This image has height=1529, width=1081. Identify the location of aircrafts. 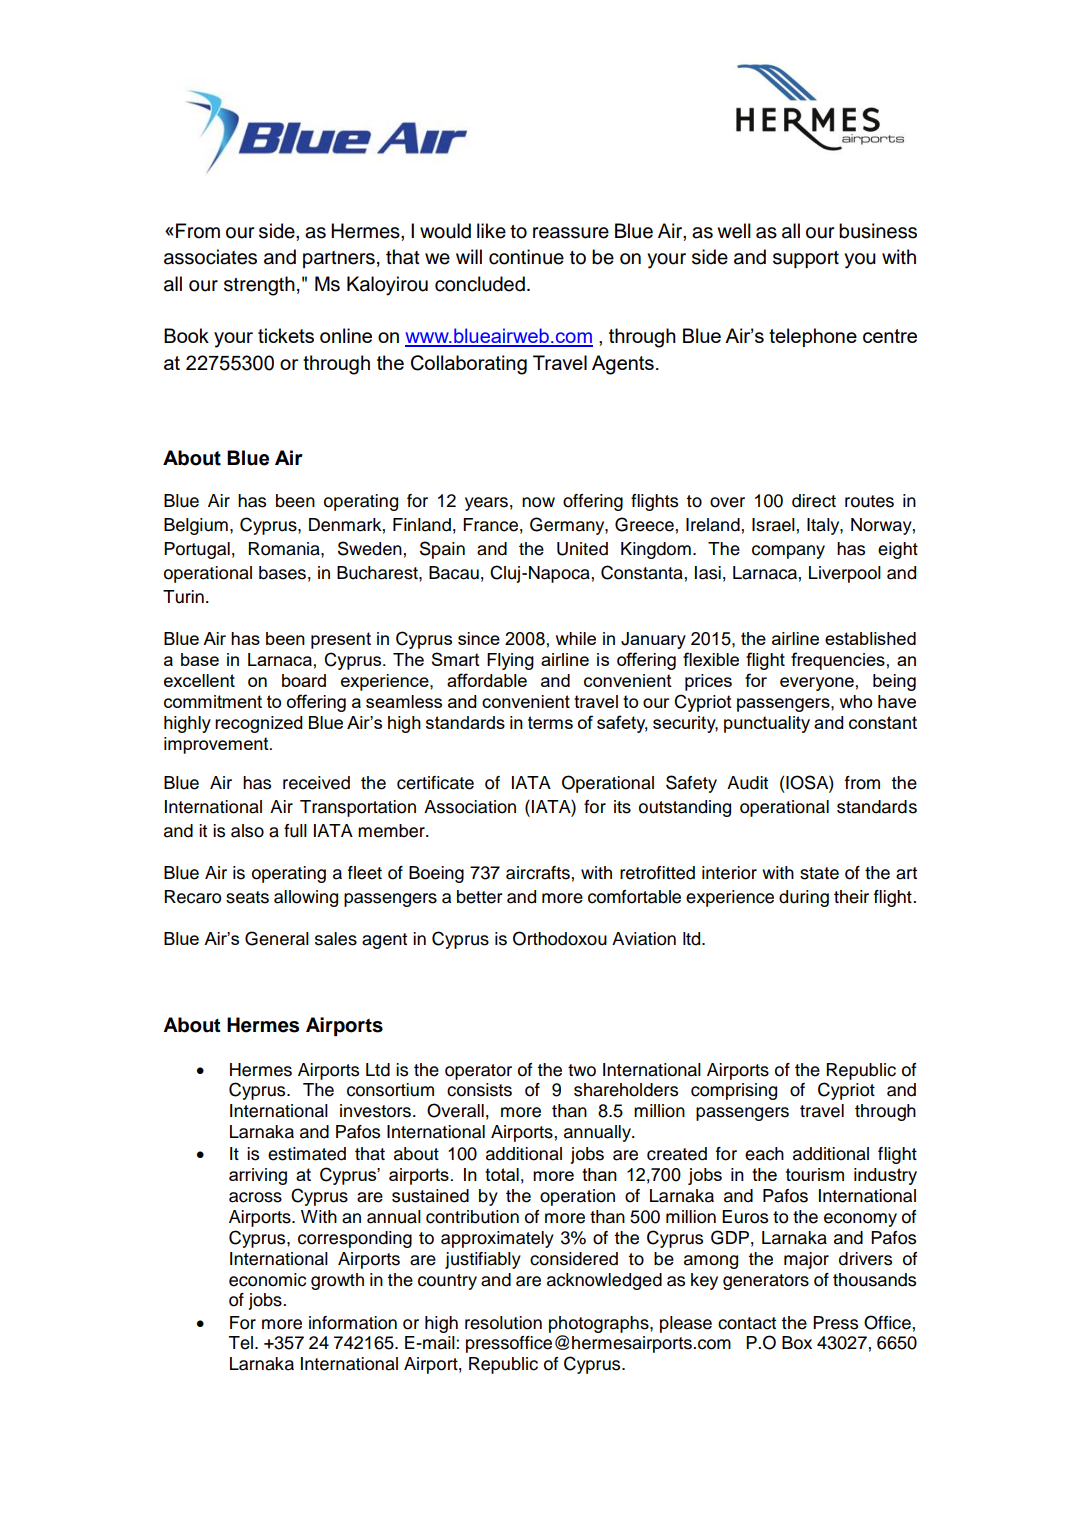
(538, 873).
